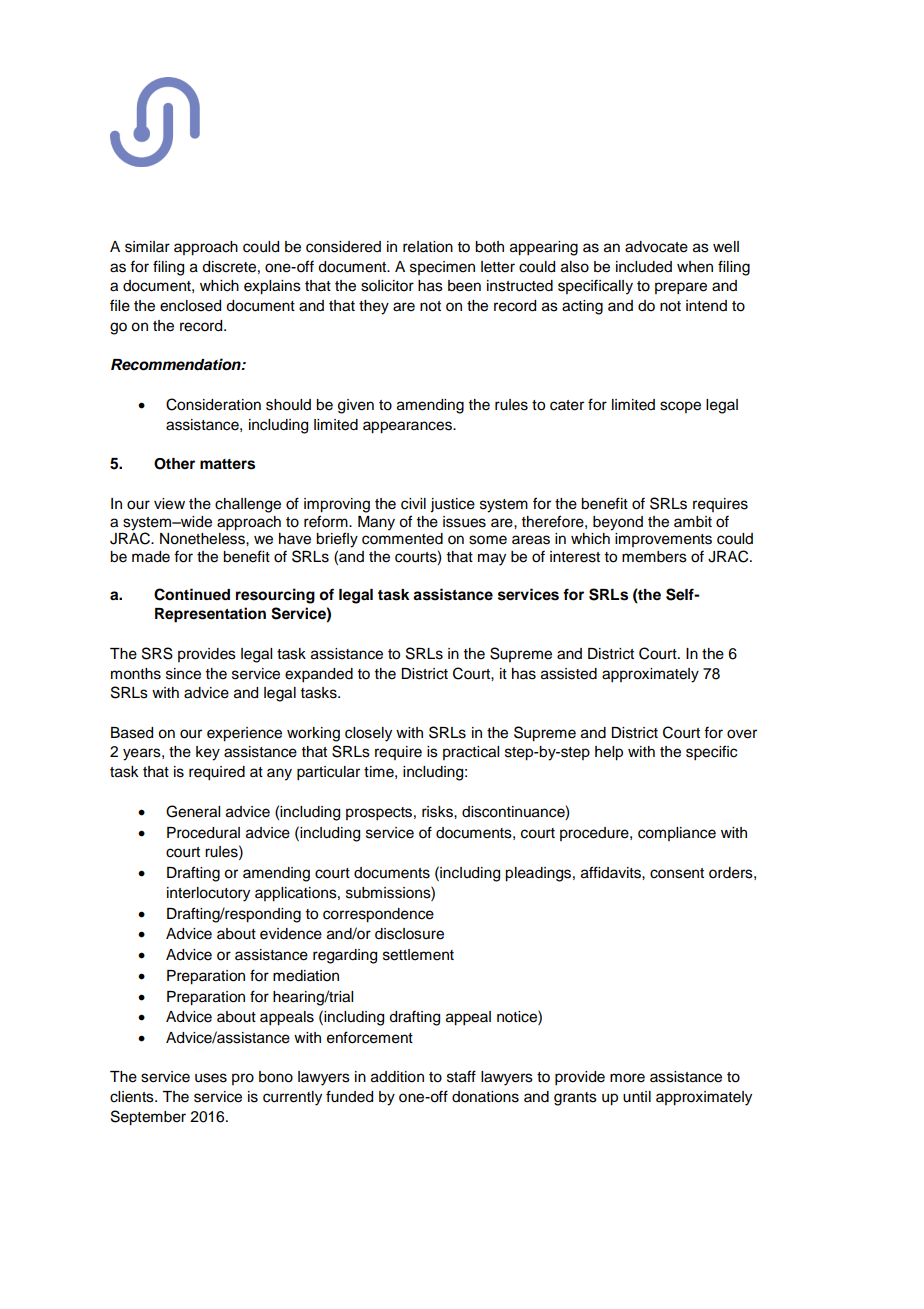  What do you see at coordinates (203, 539) in the page?
I see `Nonetheless` at bounding box center [203, 539].
